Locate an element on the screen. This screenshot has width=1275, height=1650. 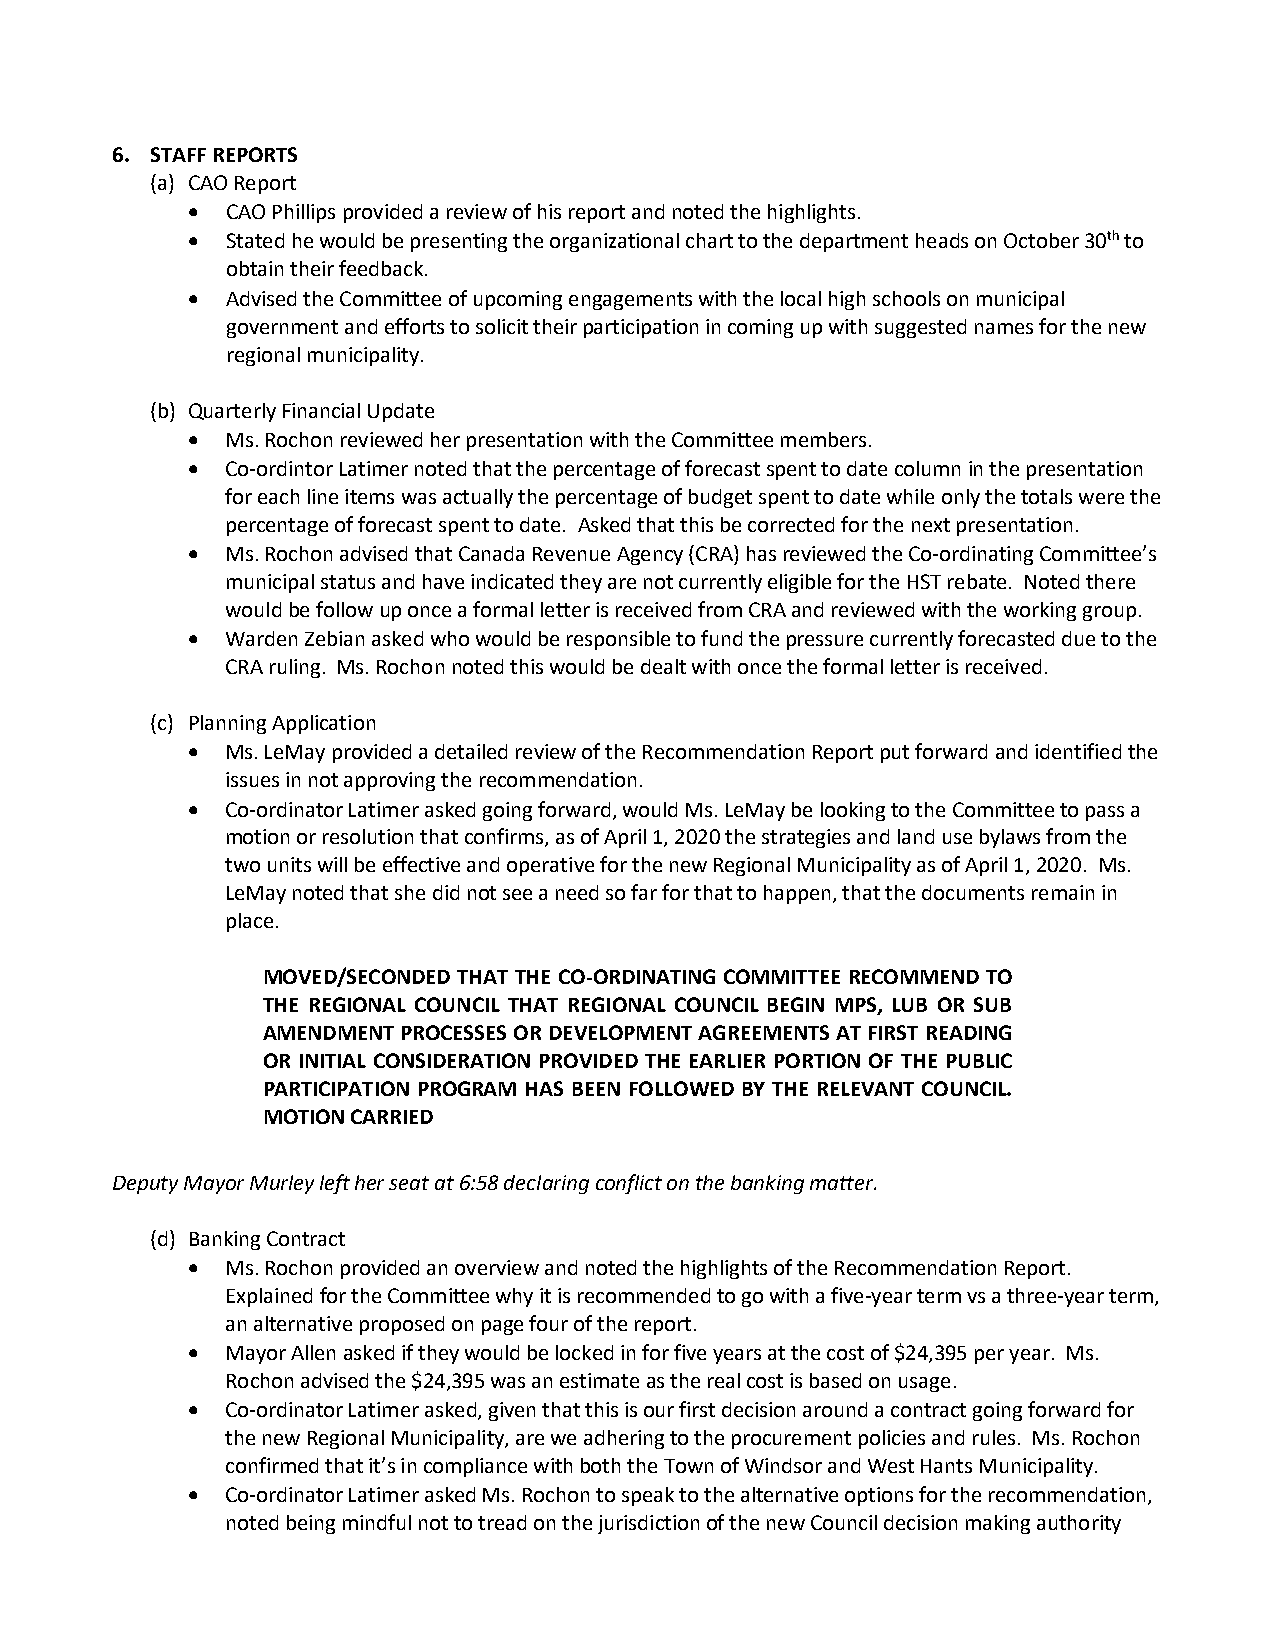
October is located at coordinates (1041, 240).
